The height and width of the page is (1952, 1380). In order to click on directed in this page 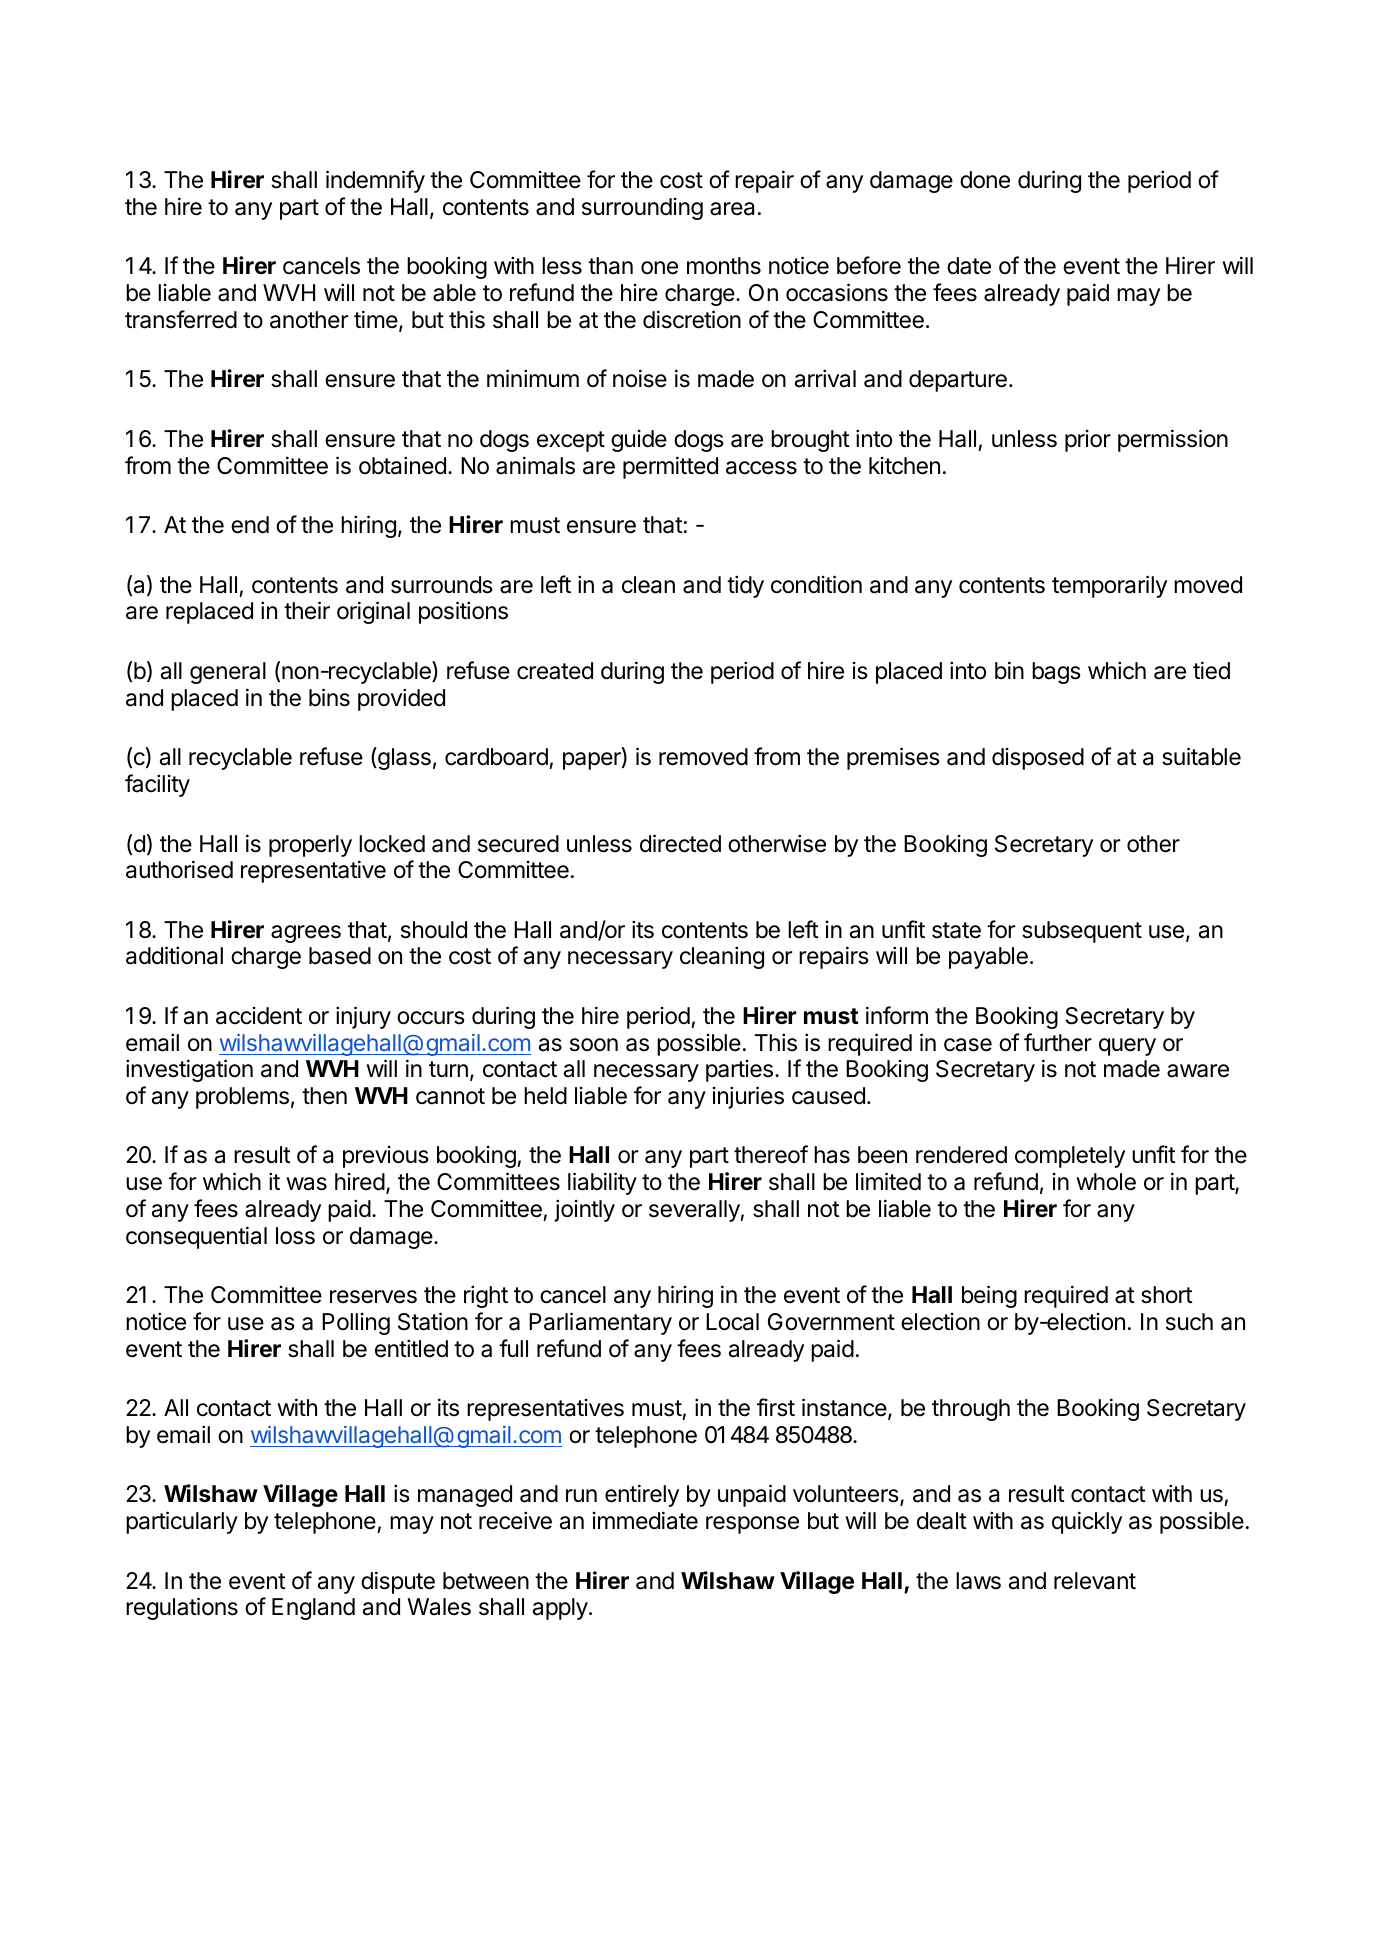, I will do `click(680, 843)`.
